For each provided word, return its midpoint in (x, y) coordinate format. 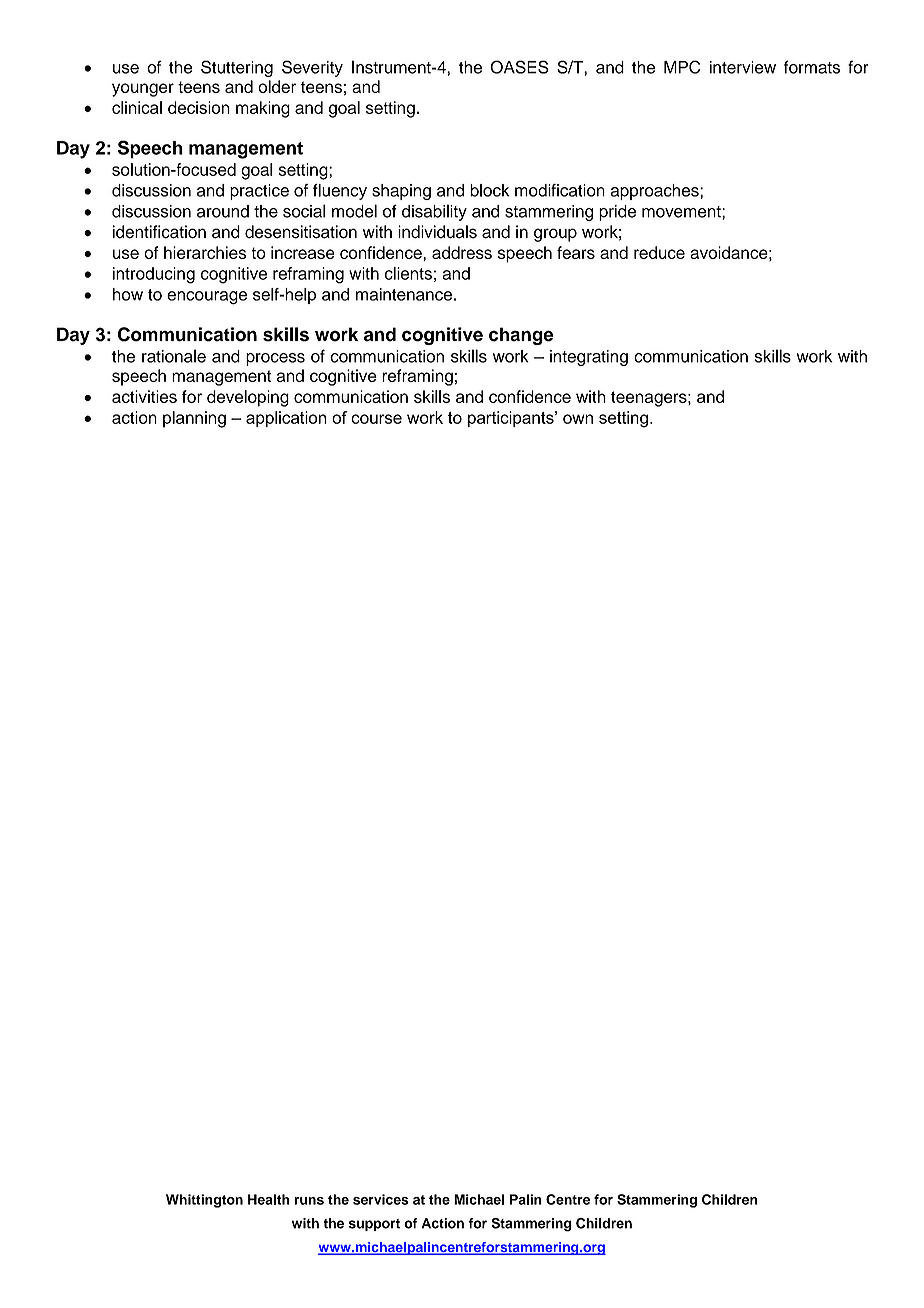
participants (512, 419)
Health (269, 1199)
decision (199, 107)
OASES (519, 67)
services (381, 1199)
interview (743, 67)
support (374, 1225)
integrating (589, 358)
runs (309, 1201)
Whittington (204, 1201)
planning (194, 419)
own (578, 419)
